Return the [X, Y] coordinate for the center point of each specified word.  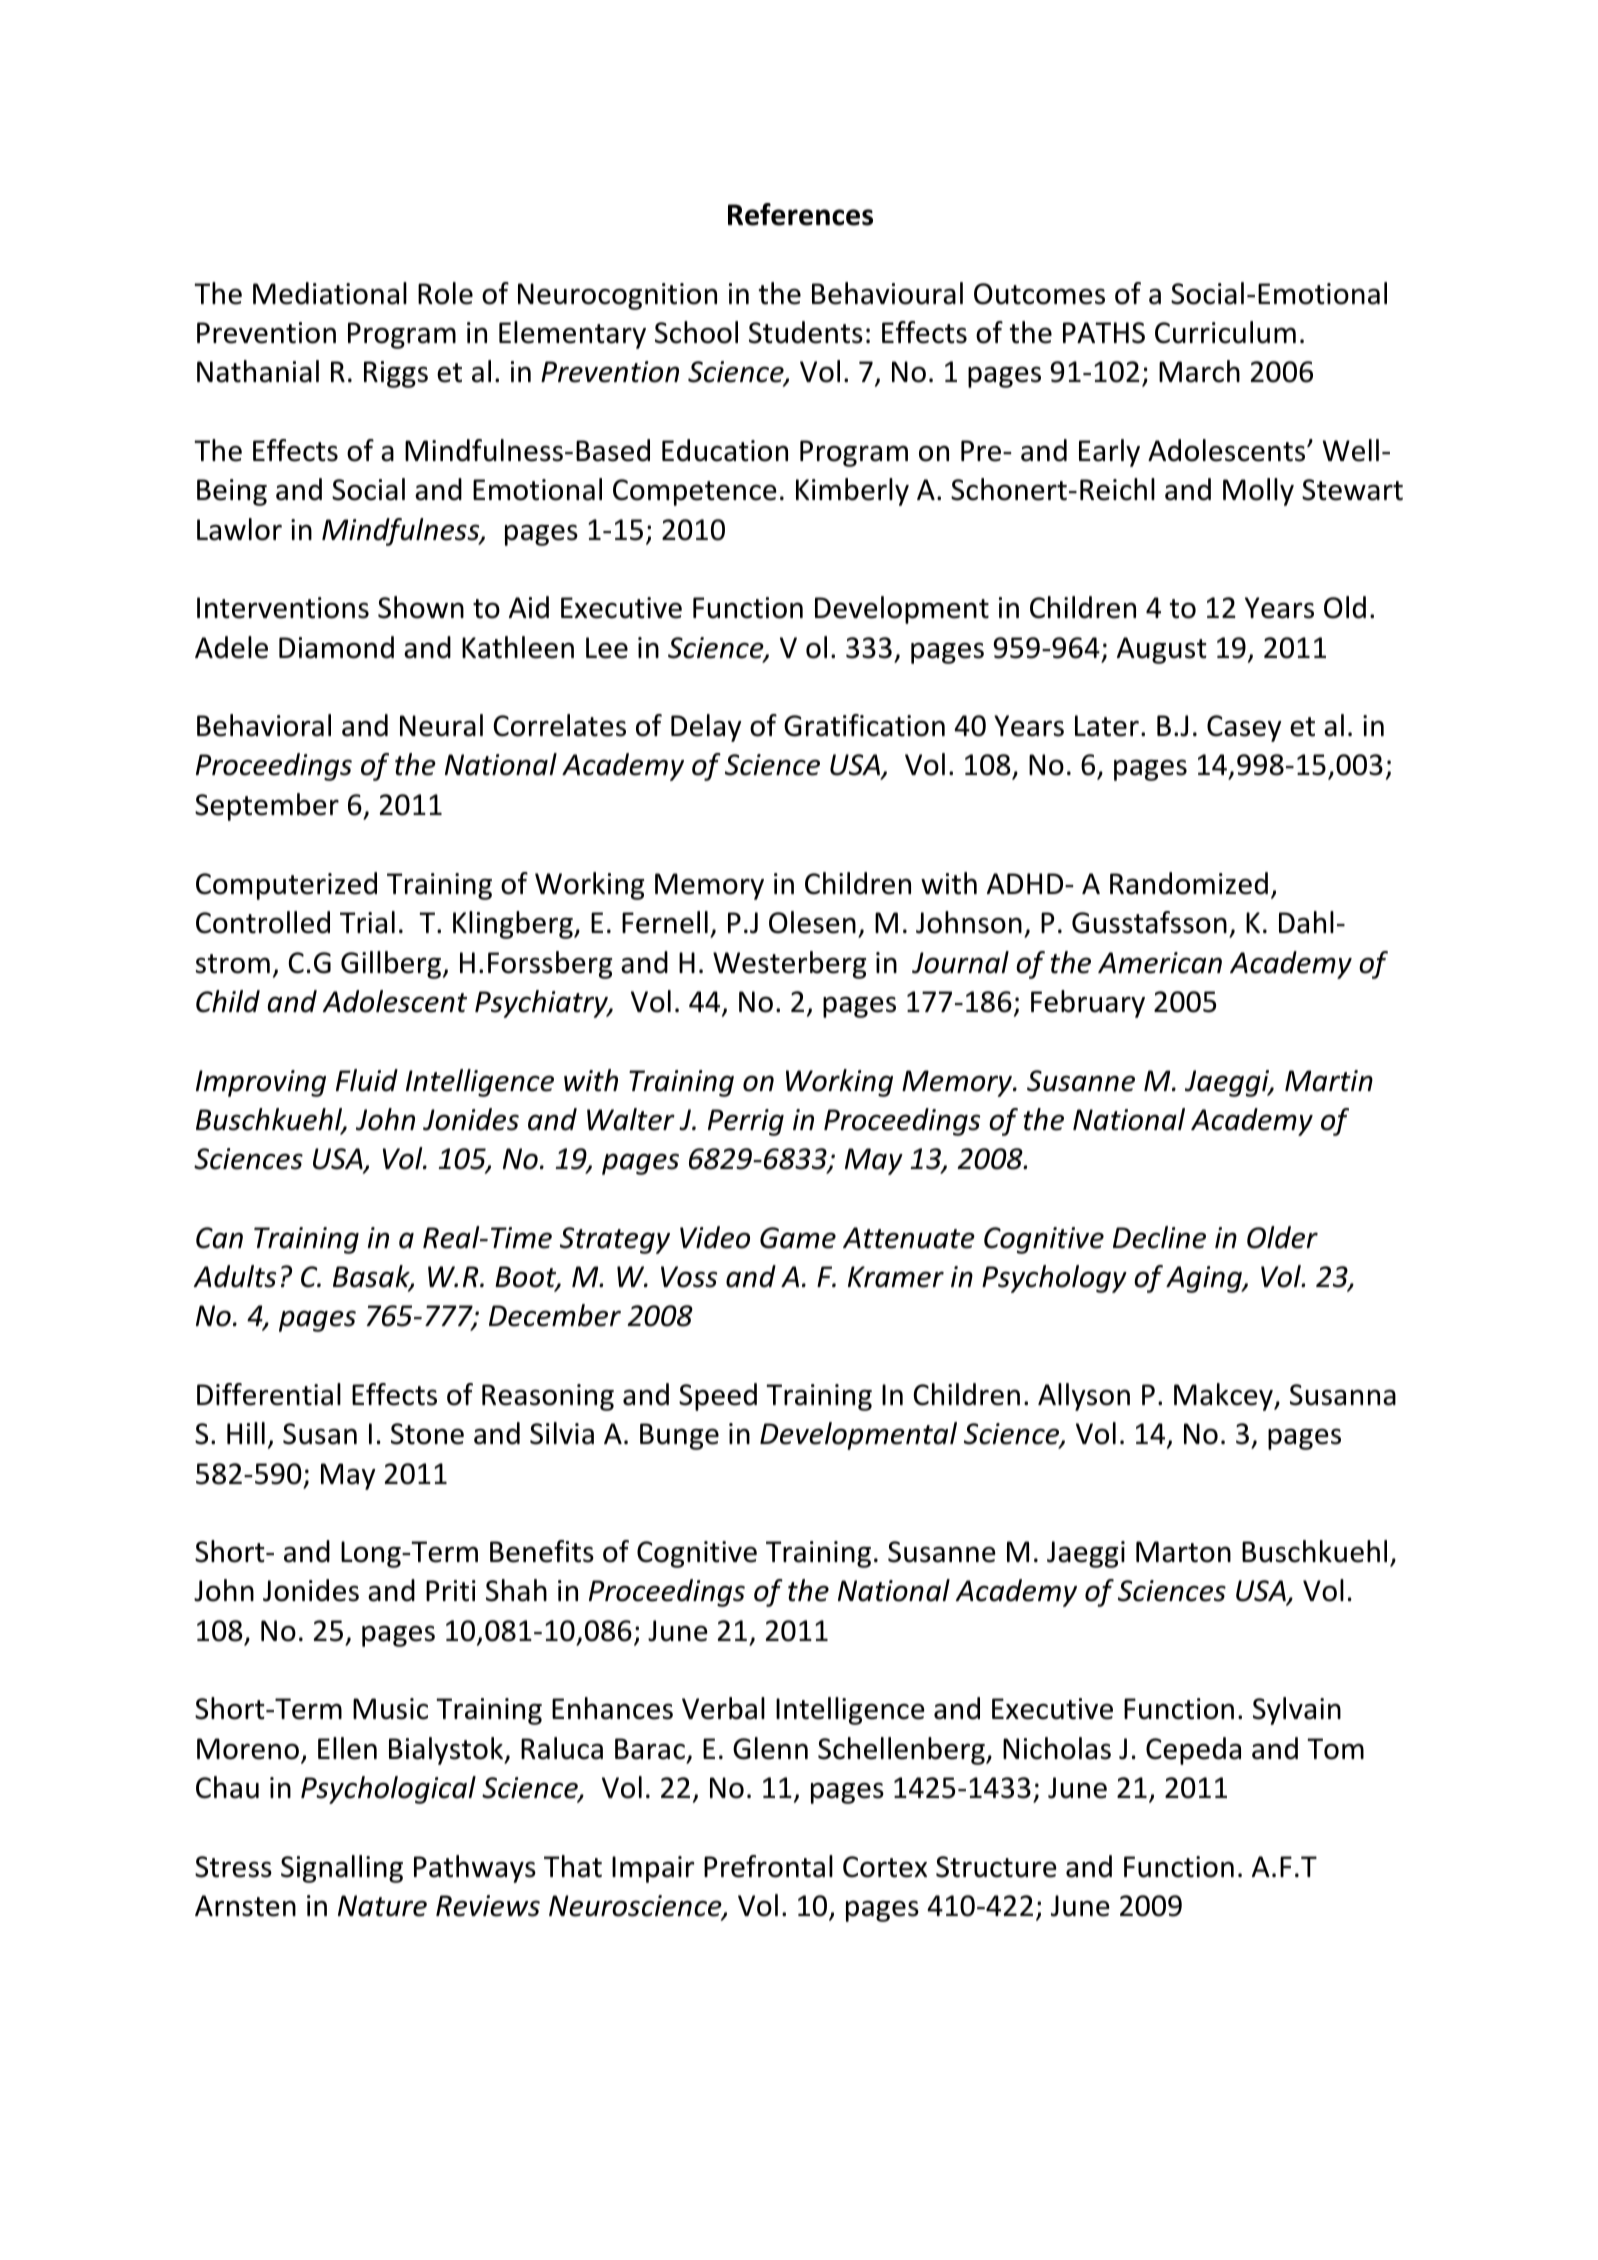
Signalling [342, 1869]
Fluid [367, 1080]
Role [445, 293]
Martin [1329, 1081]
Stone [427, 1434]
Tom [1335, 1749]
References [800, 214]
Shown [421, 607]
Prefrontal [768, 1866]
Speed [718, 1397]
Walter [631, 1119]
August [1162, 650]
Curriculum [1225, 332]
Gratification [864, 725]
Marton [1183, 1552]
